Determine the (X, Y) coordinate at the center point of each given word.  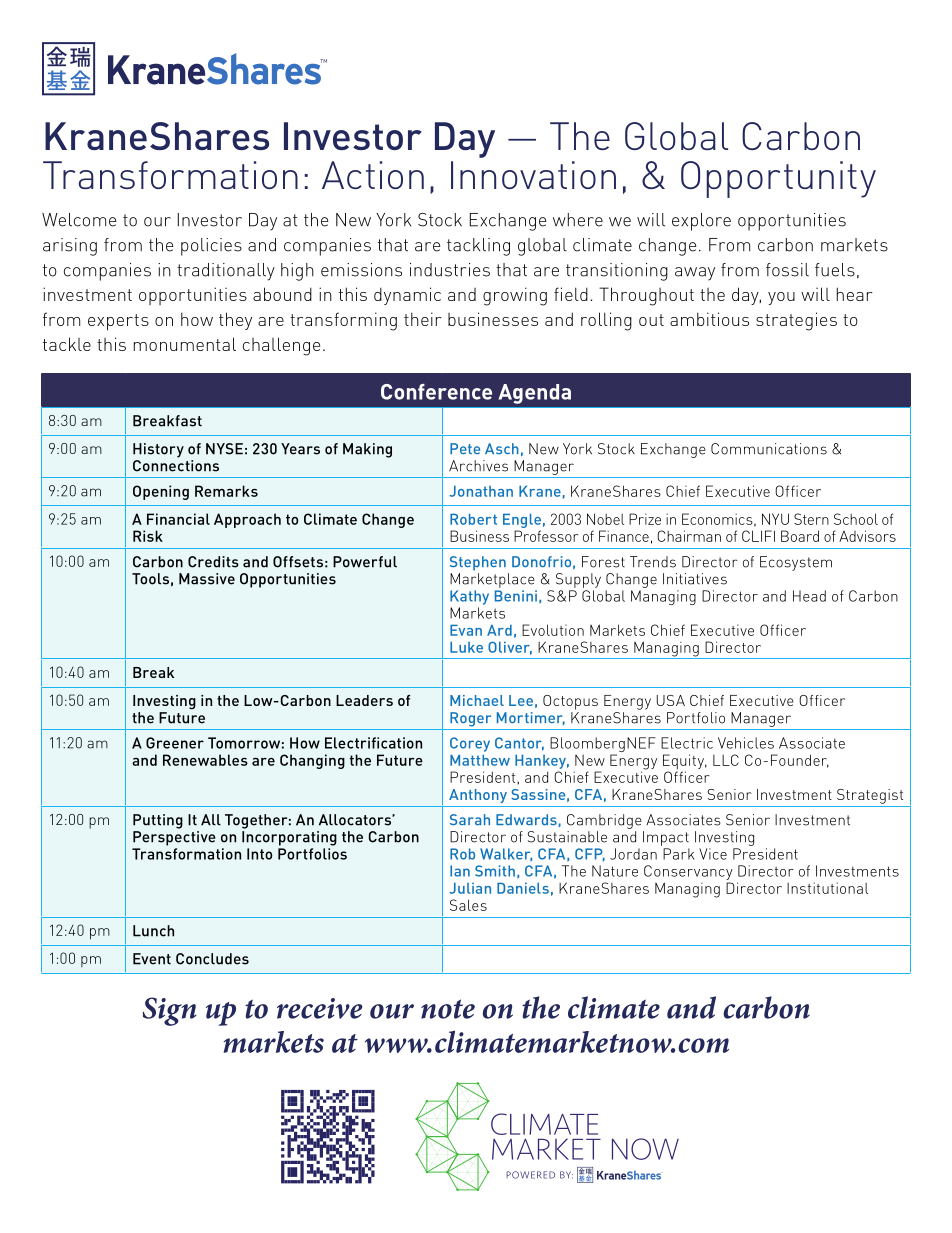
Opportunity (778, 179)
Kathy (469, 597)
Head (809, 596)
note (448, 1009)
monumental (185, 344)
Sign (170, 1011)
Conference (436, 392)
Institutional (827, 888)
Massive (207, 579)
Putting (158, 821)
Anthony (478, 796)
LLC (726, 760)
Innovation (533, 175)
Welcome (79, 220)
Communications (769, 449)
